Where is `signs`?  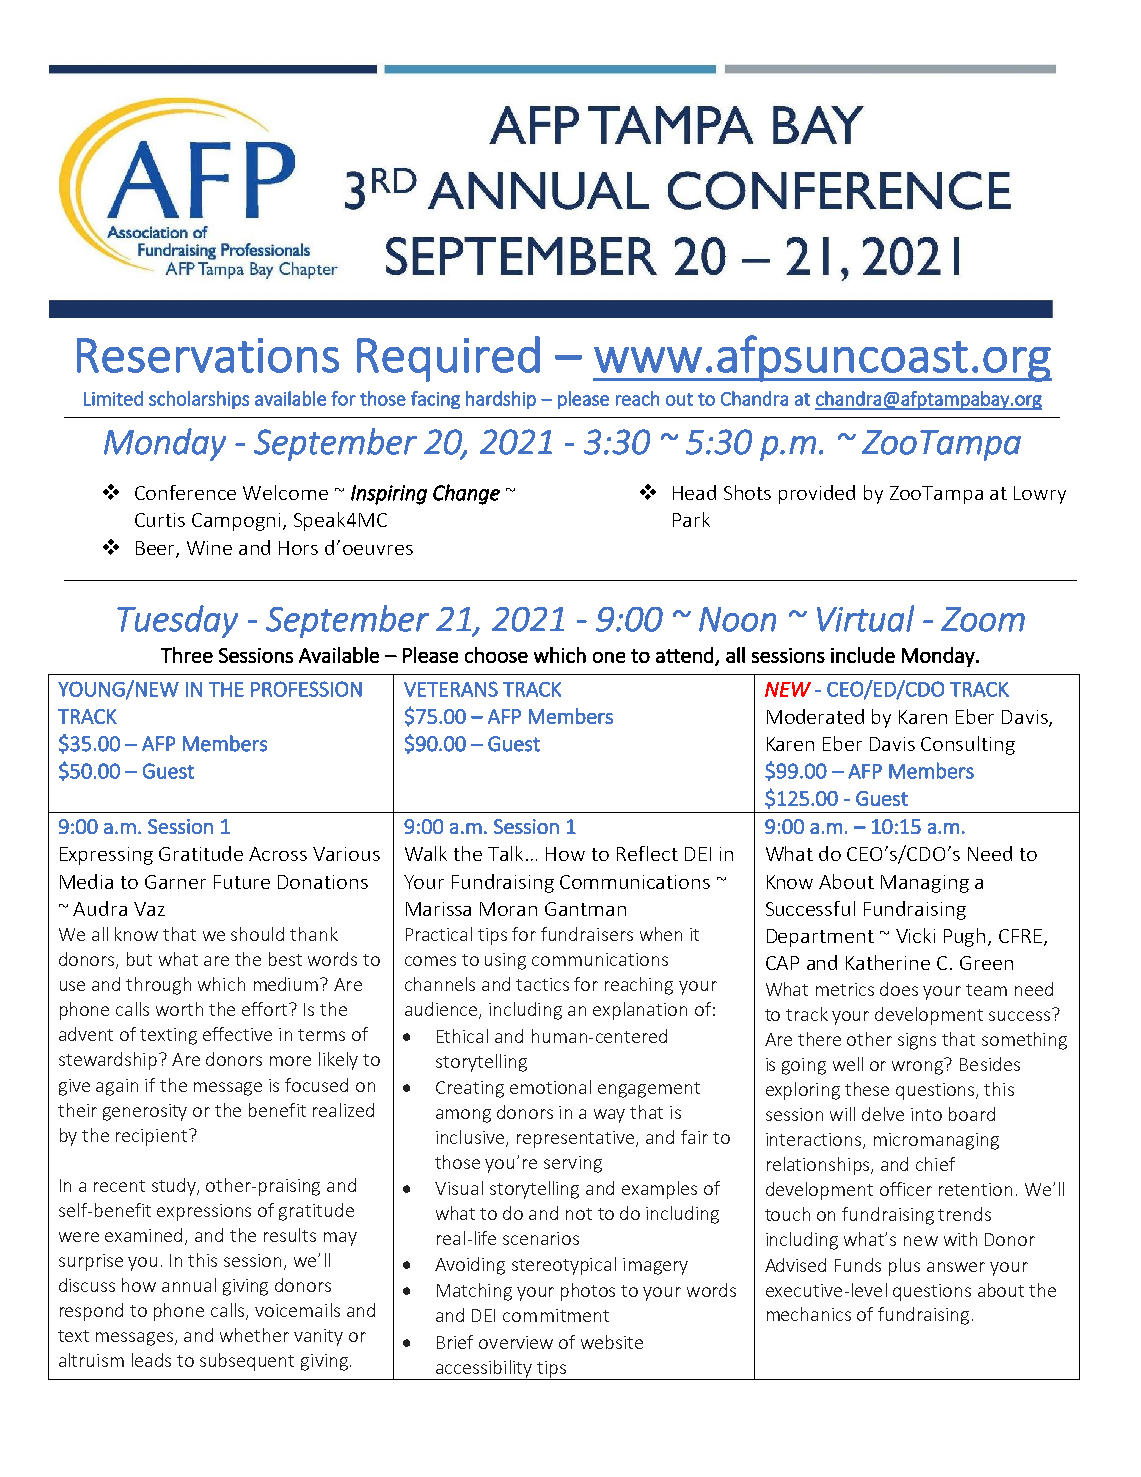
signs is located at coordinates (917, 1041).
